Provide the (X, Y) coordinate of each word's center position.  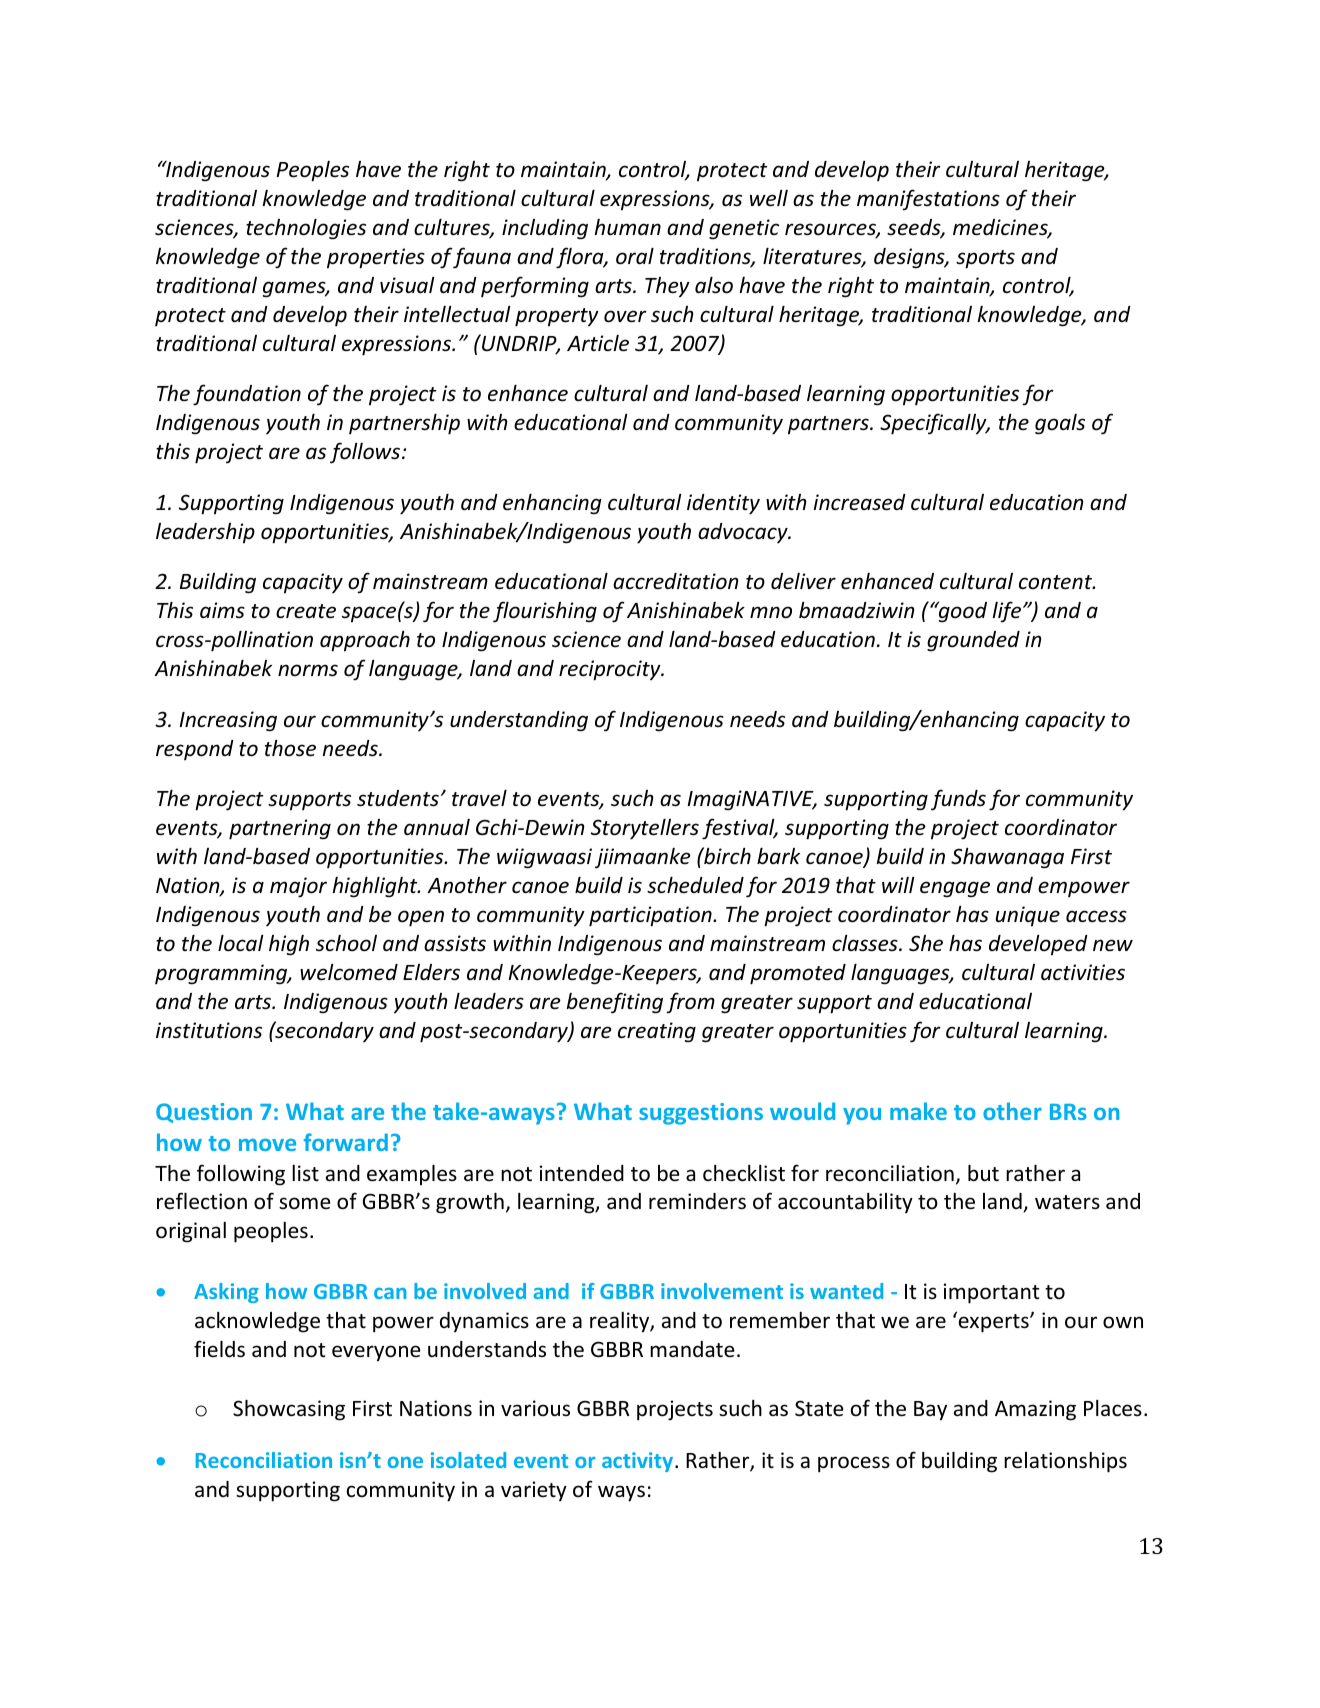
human (628, 227)
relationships (1065, 1462)
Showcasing (289, 1410)
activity (639, 1462)
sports (985, 259)
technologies (306, 229)
